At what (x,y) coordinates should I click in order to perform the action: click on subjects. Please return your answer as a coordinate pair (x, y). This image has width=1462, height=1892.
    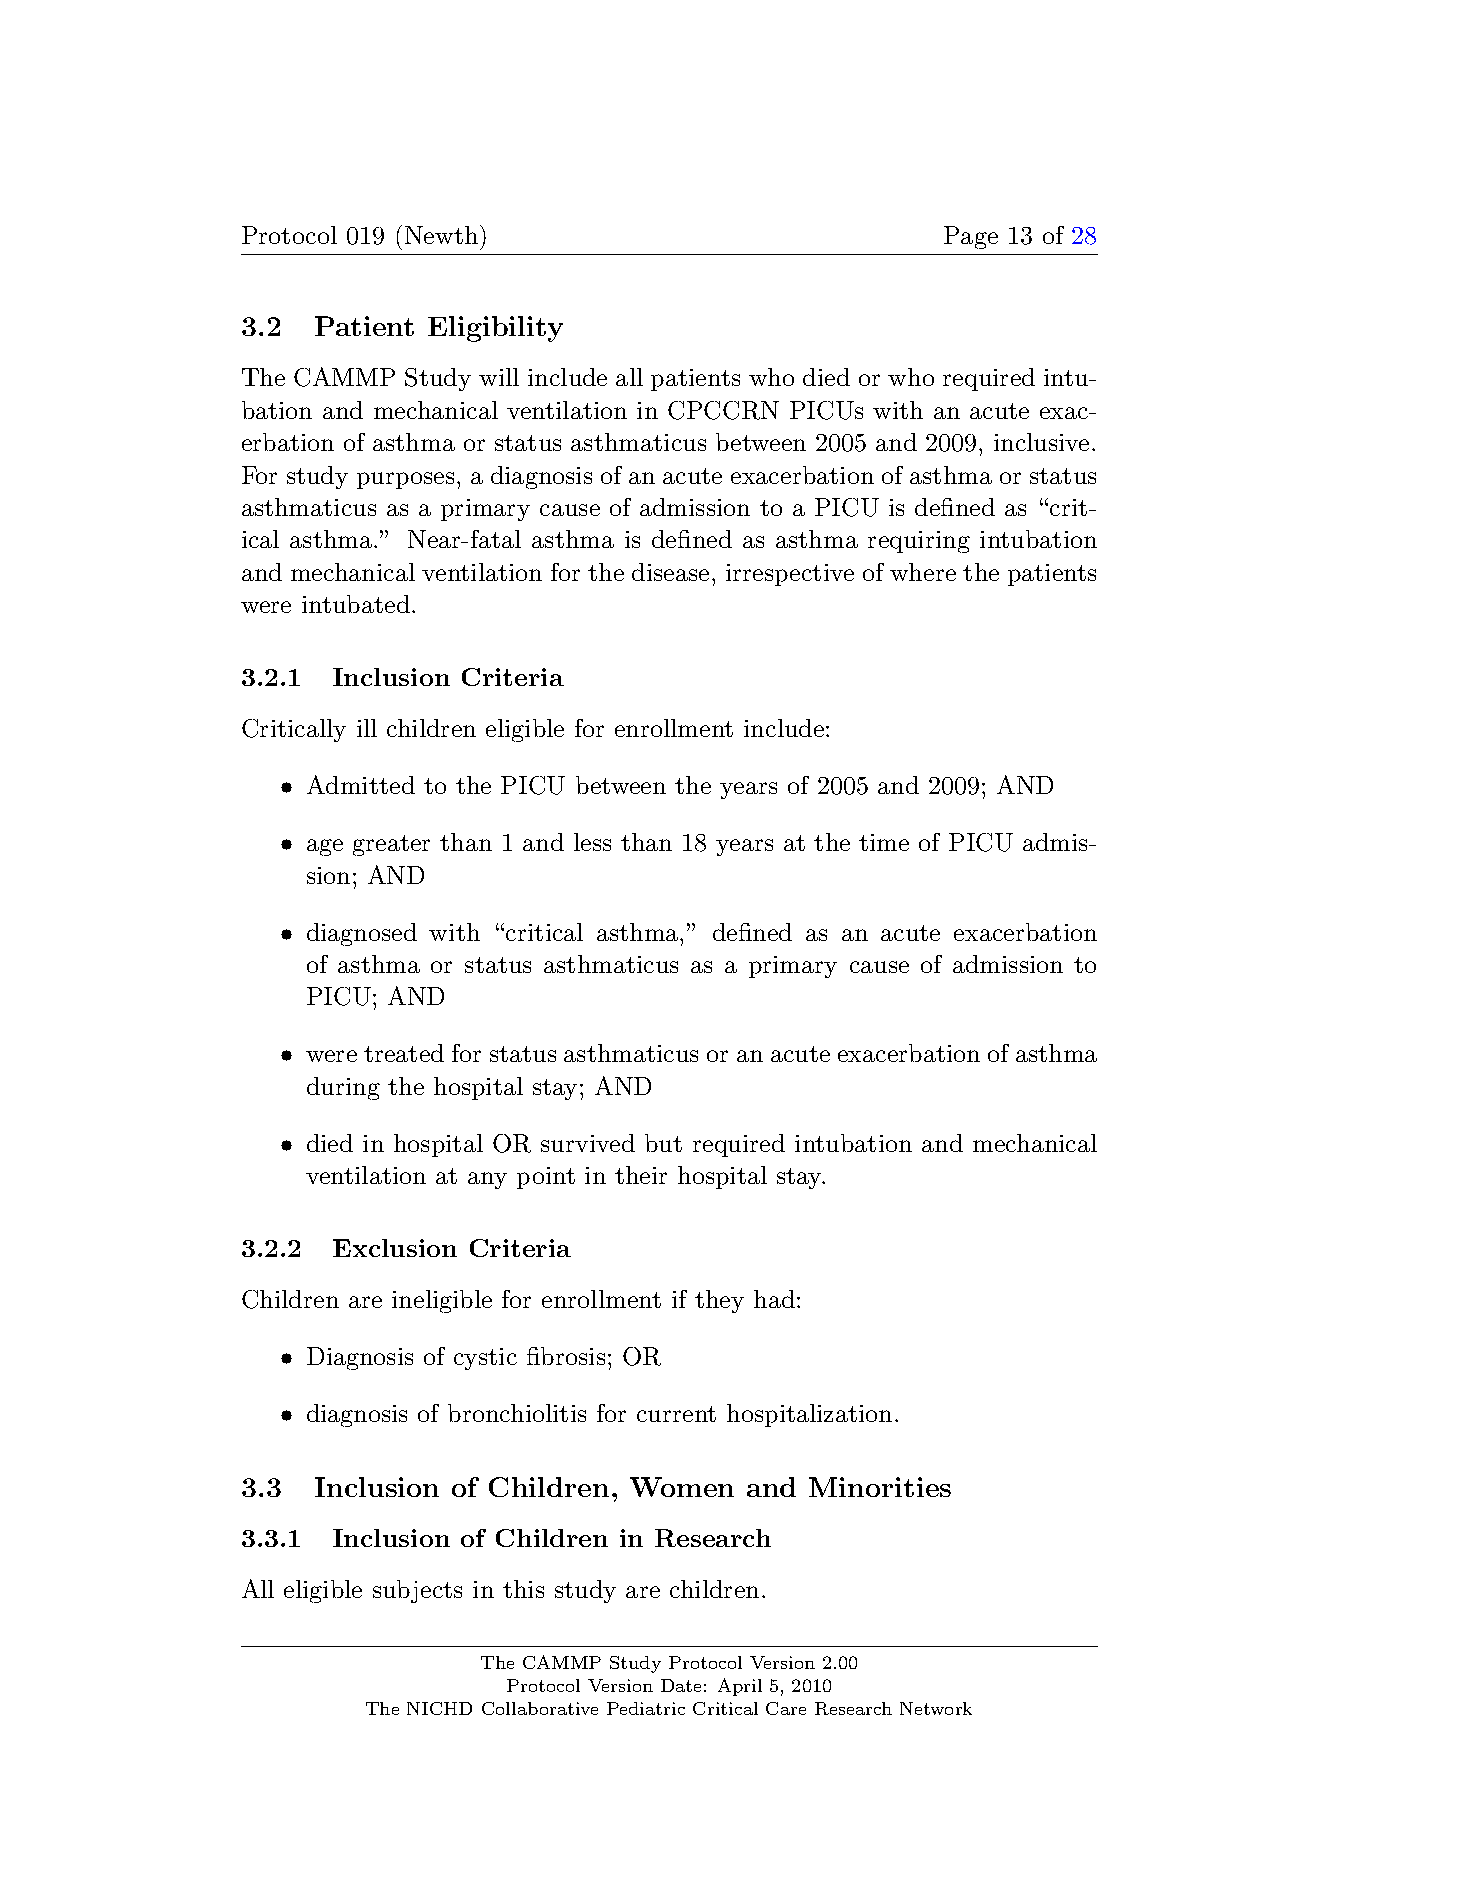
    Looking at the image, I should click on (417, 1591).
